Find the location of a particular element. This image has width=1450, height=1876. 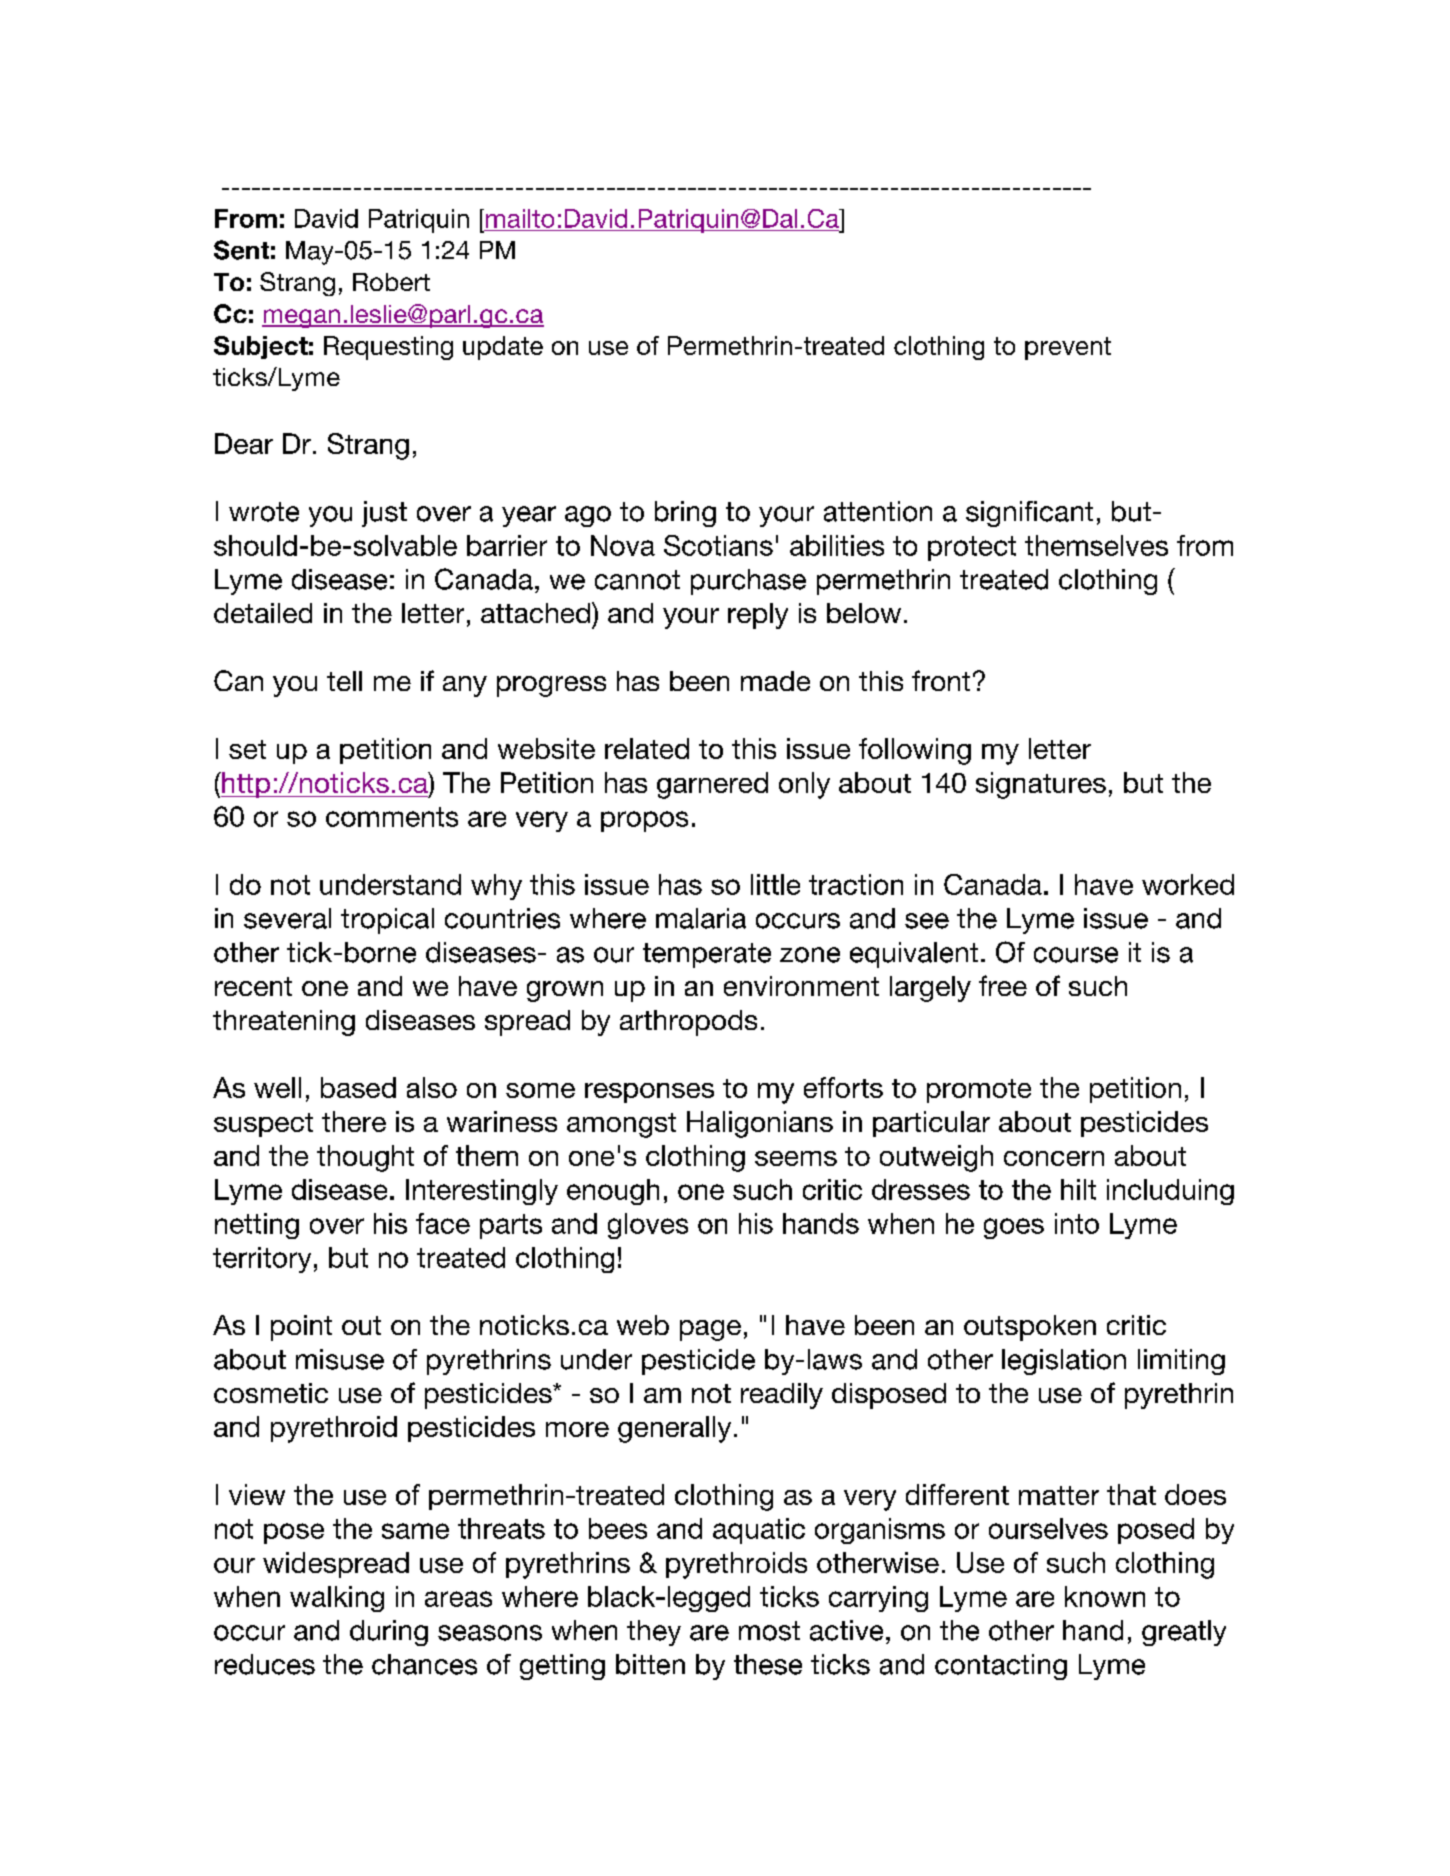

Requesting is located at coordinates (388, 348).
